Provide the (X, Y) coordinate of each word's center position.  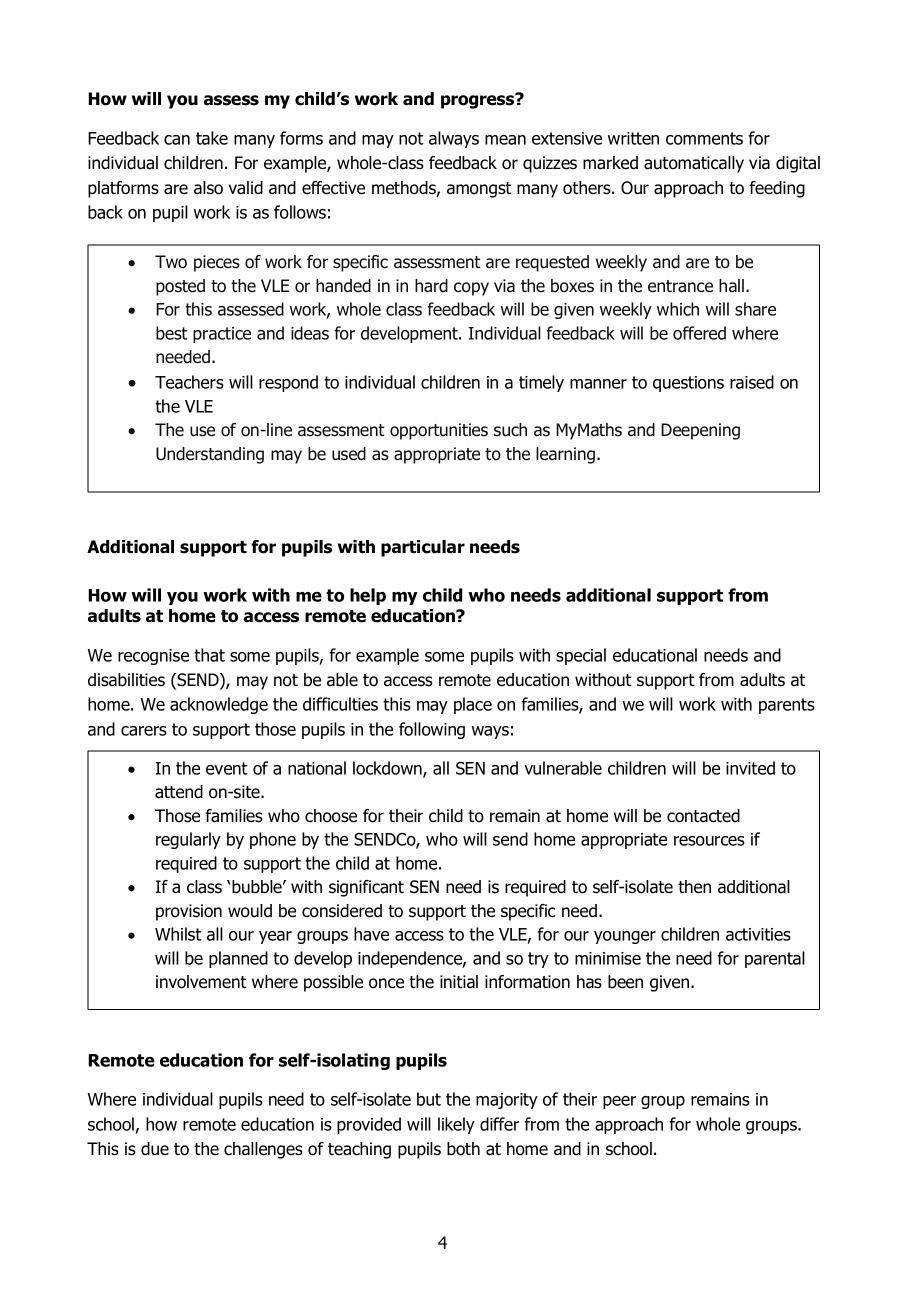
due (155, 1149)
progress (479, 101)
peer (619, 1102)
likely (456, 1125)
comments (704, 138)
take (212, 138)
